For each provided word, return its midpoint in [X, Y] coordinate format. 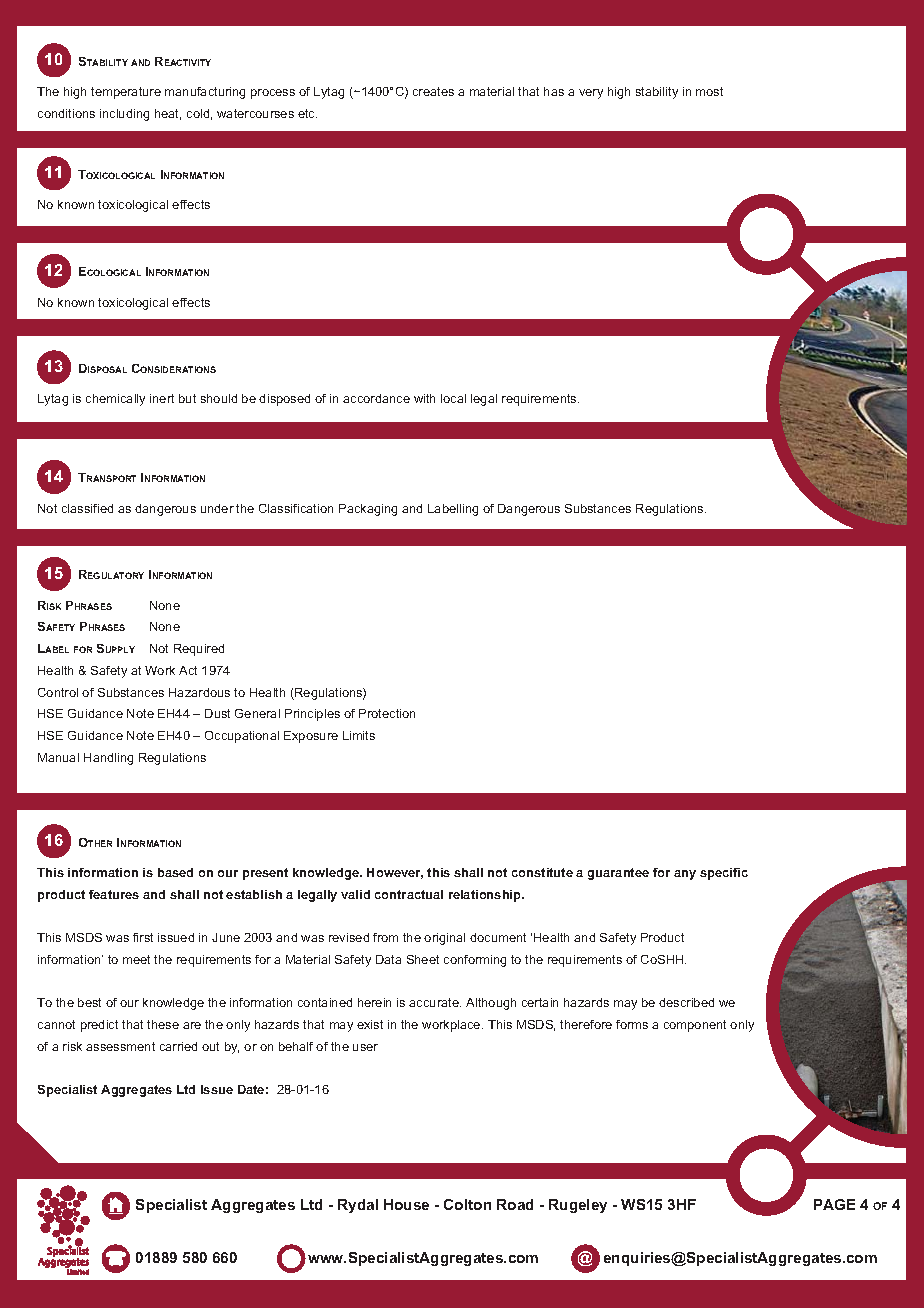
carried [178, 1046]
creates [433, 91]
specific [724, 874]
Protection [387, 713]
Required [199, 650]
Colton [467, 1204]
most [709, 91]
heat [168, 114]
